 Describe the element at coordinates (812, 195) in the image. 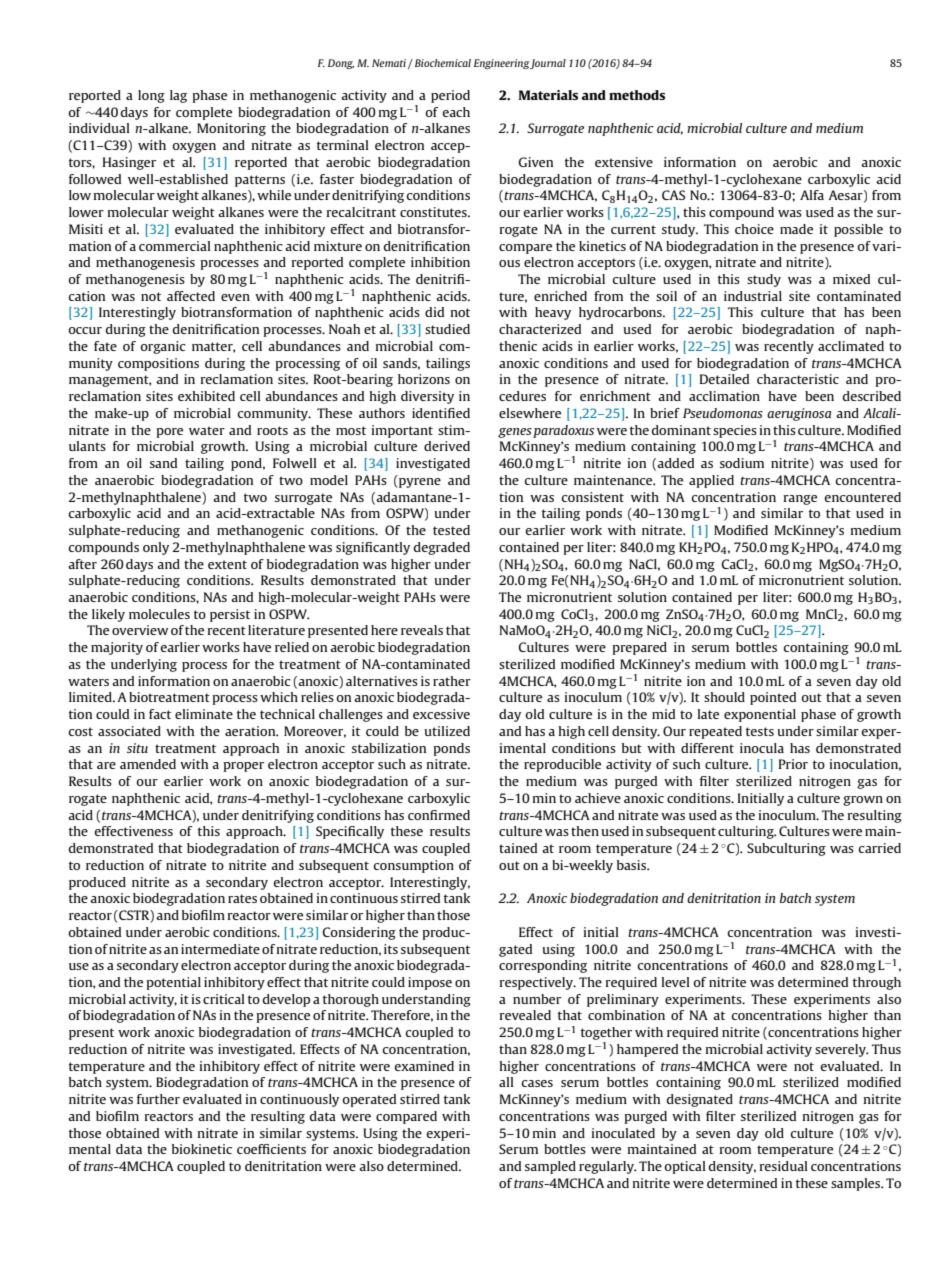

I see `Alfa` at that location.
